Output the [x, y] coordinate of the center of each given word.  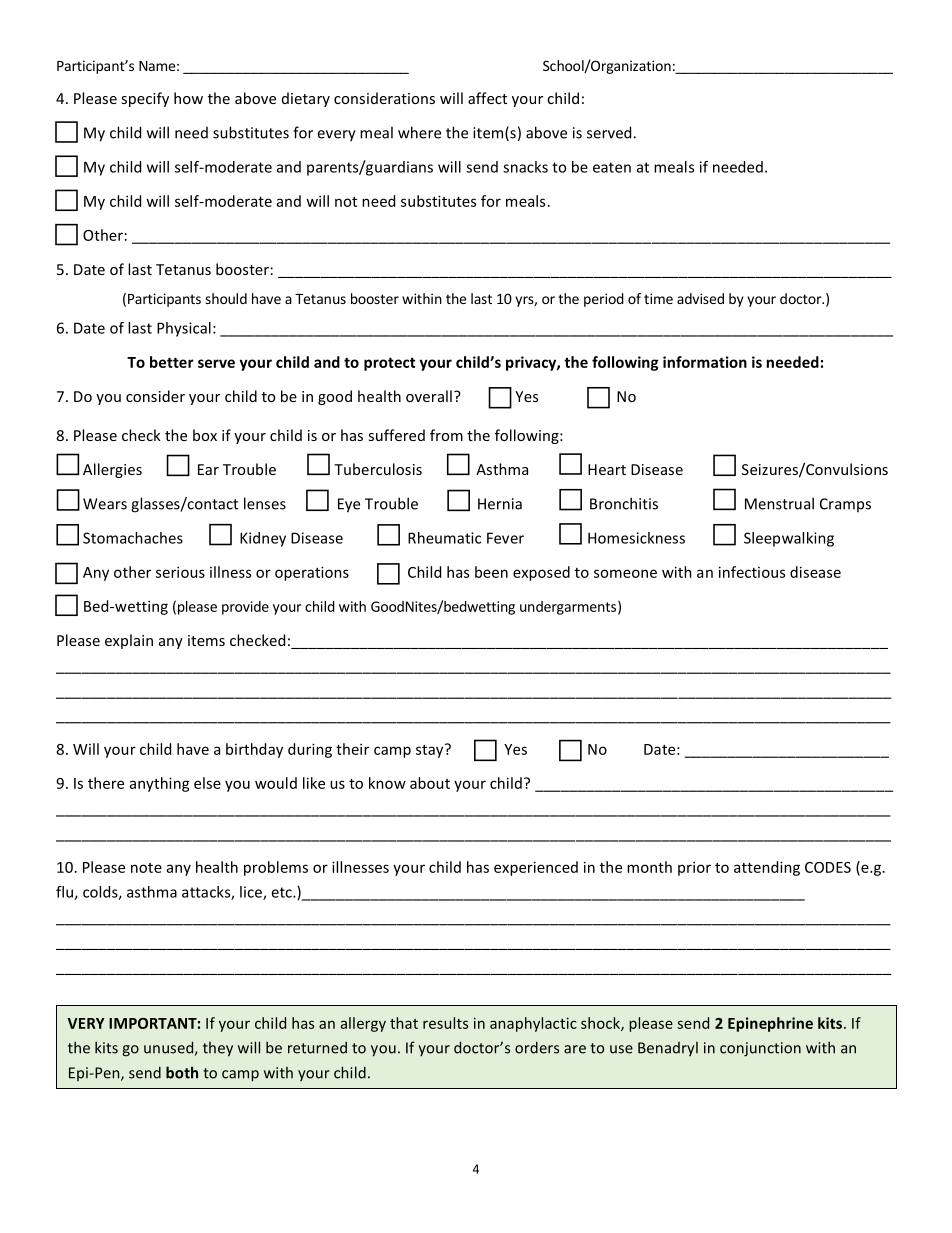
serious [180, 572]
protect [389, 364]
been [491, 572]
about [430, 783]
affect [487, 98]
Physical [184, 329]
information [705, 362]
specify [145, 99]
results [445, 1023]
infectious [752, 572]
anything [160, 784]
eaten [612, 167]
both [182, 1072]
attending [767, 868]
